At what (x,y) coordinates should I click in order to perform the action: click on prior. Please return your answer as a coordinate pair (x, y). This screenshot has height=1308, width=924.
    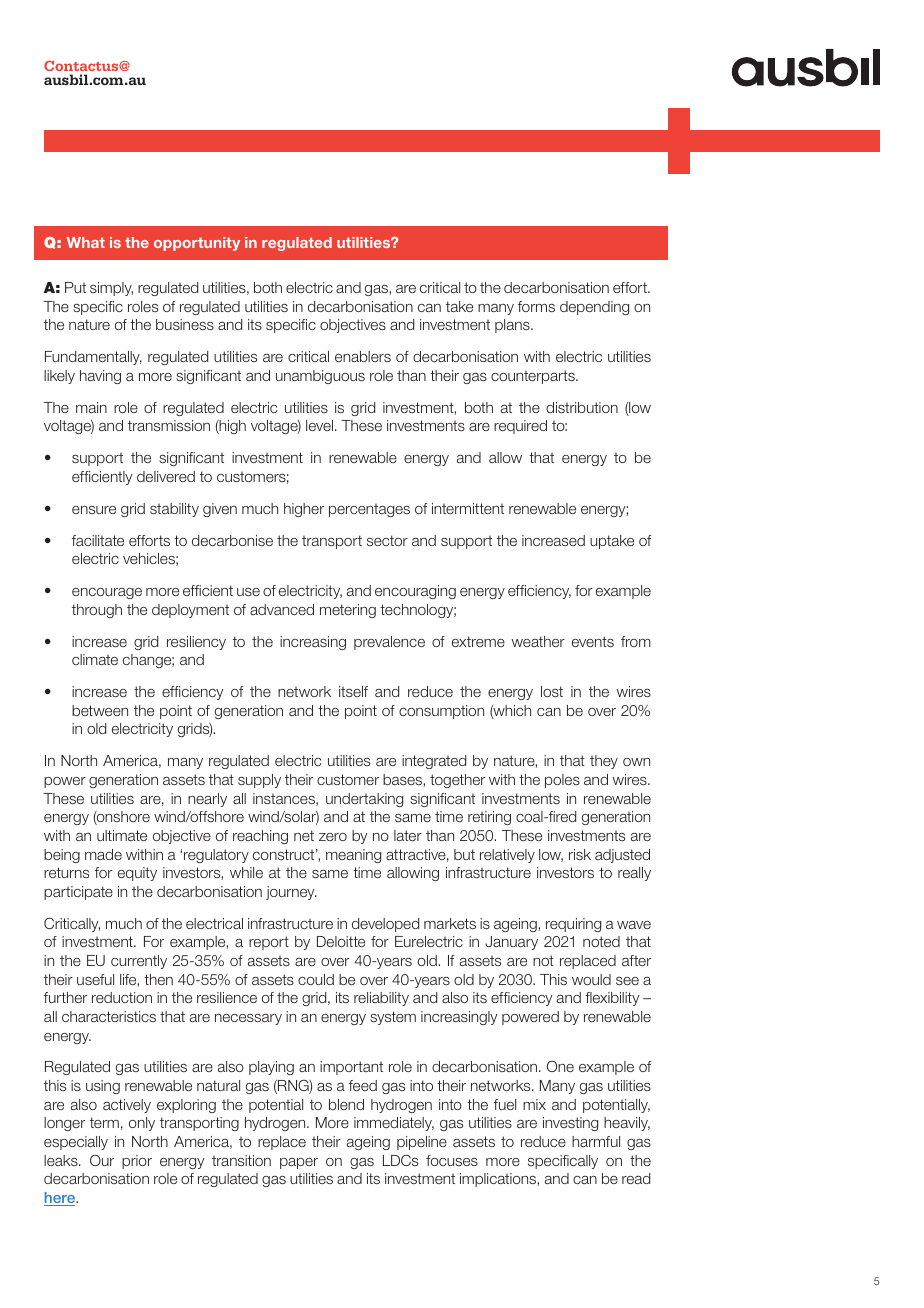
    Looking at the image, I should click on (137, 1162).
